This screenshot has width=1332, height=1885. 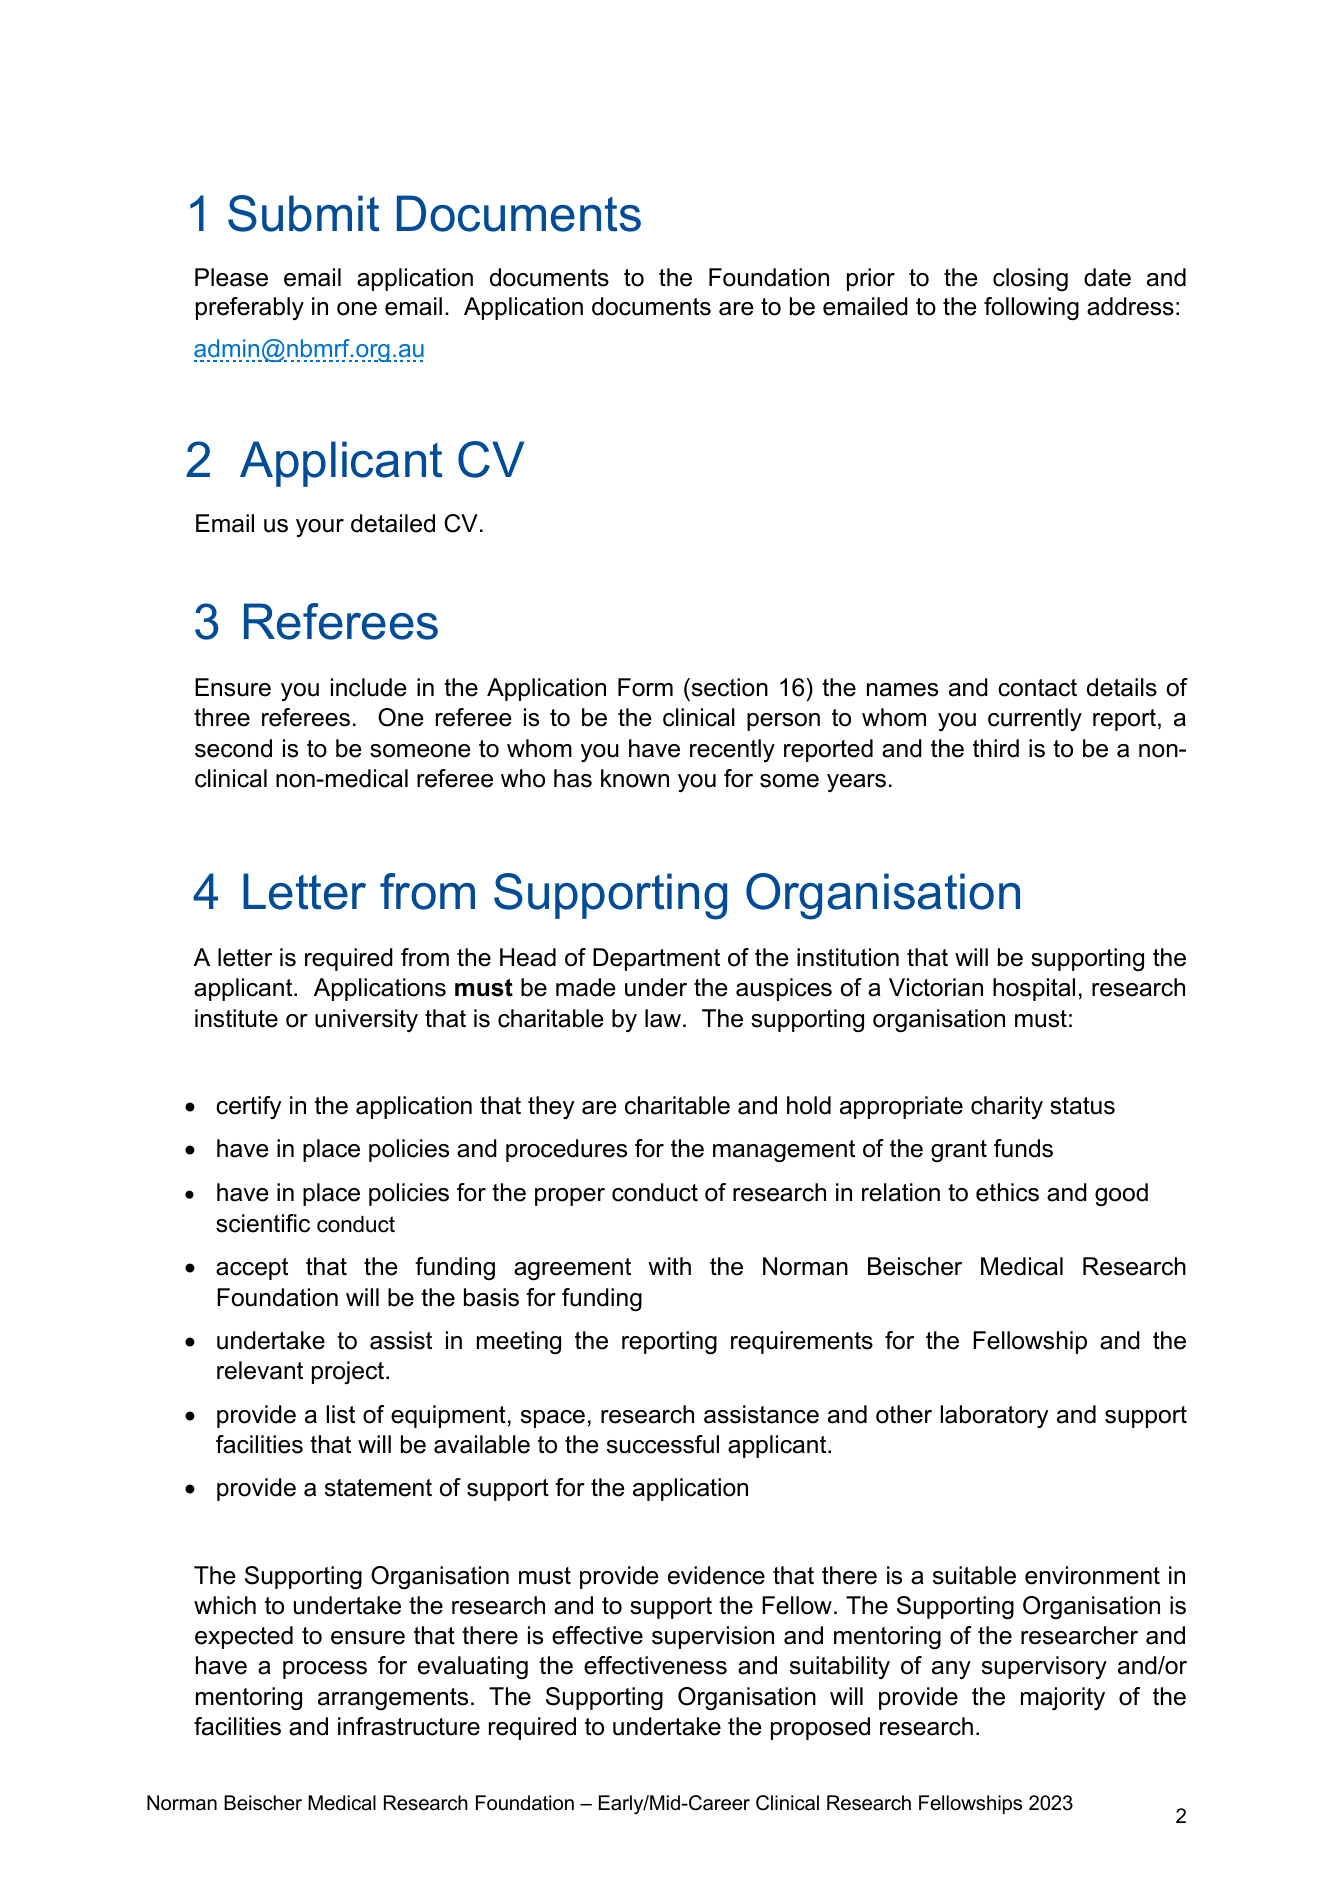 What do you see at coordinates (871, 279) in the screenshot?
I see `prior` at bounding box center [871, 279].
